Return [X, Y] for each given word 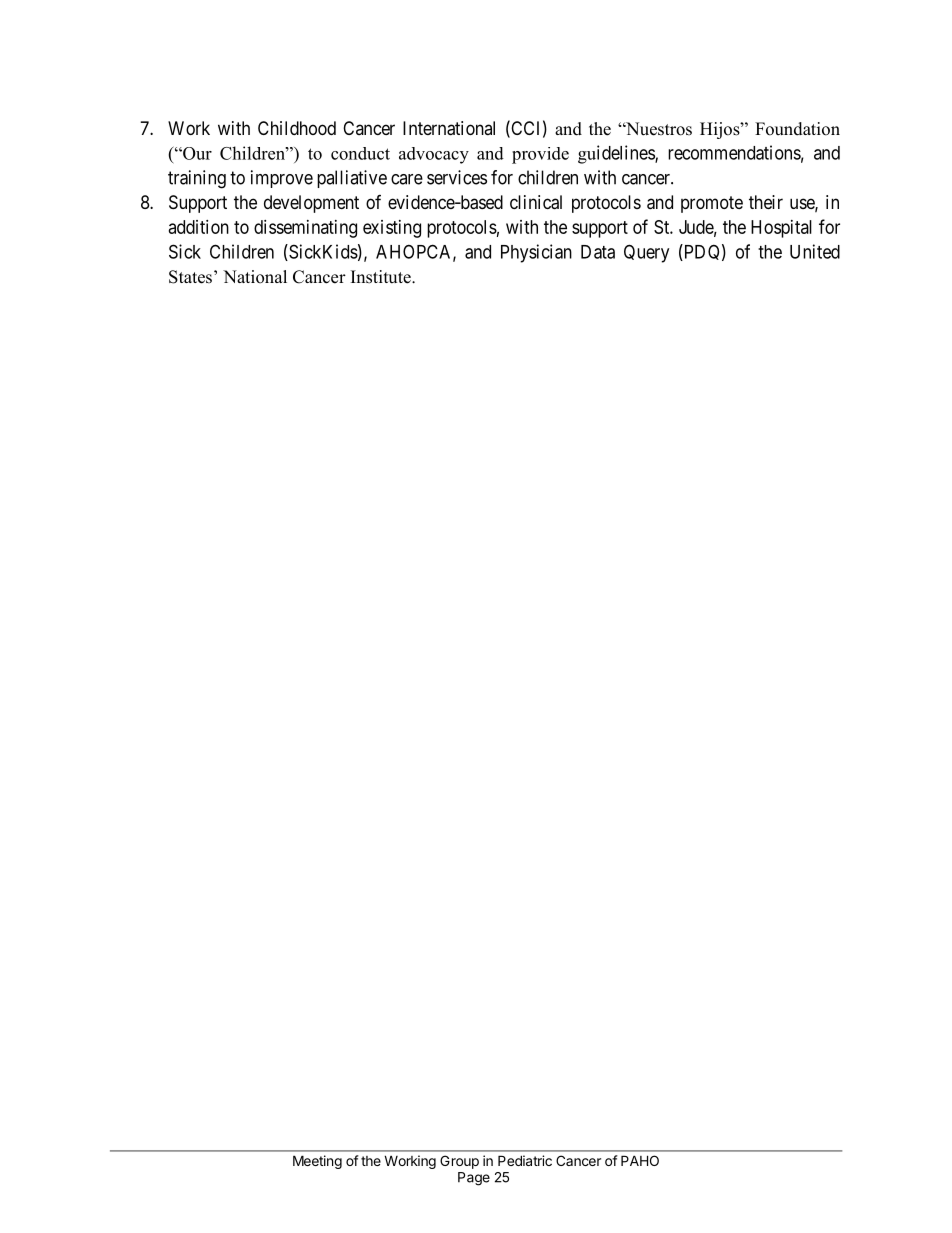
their [766, 202]
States [190, 277]
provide [540, 155]
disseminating [305, 229]
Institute [382, 277]
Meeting [317, 1162]
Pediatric [525, 1160]
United [815, 251]
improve [282, 179]
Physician [536, 253]
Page [474, 1179]
